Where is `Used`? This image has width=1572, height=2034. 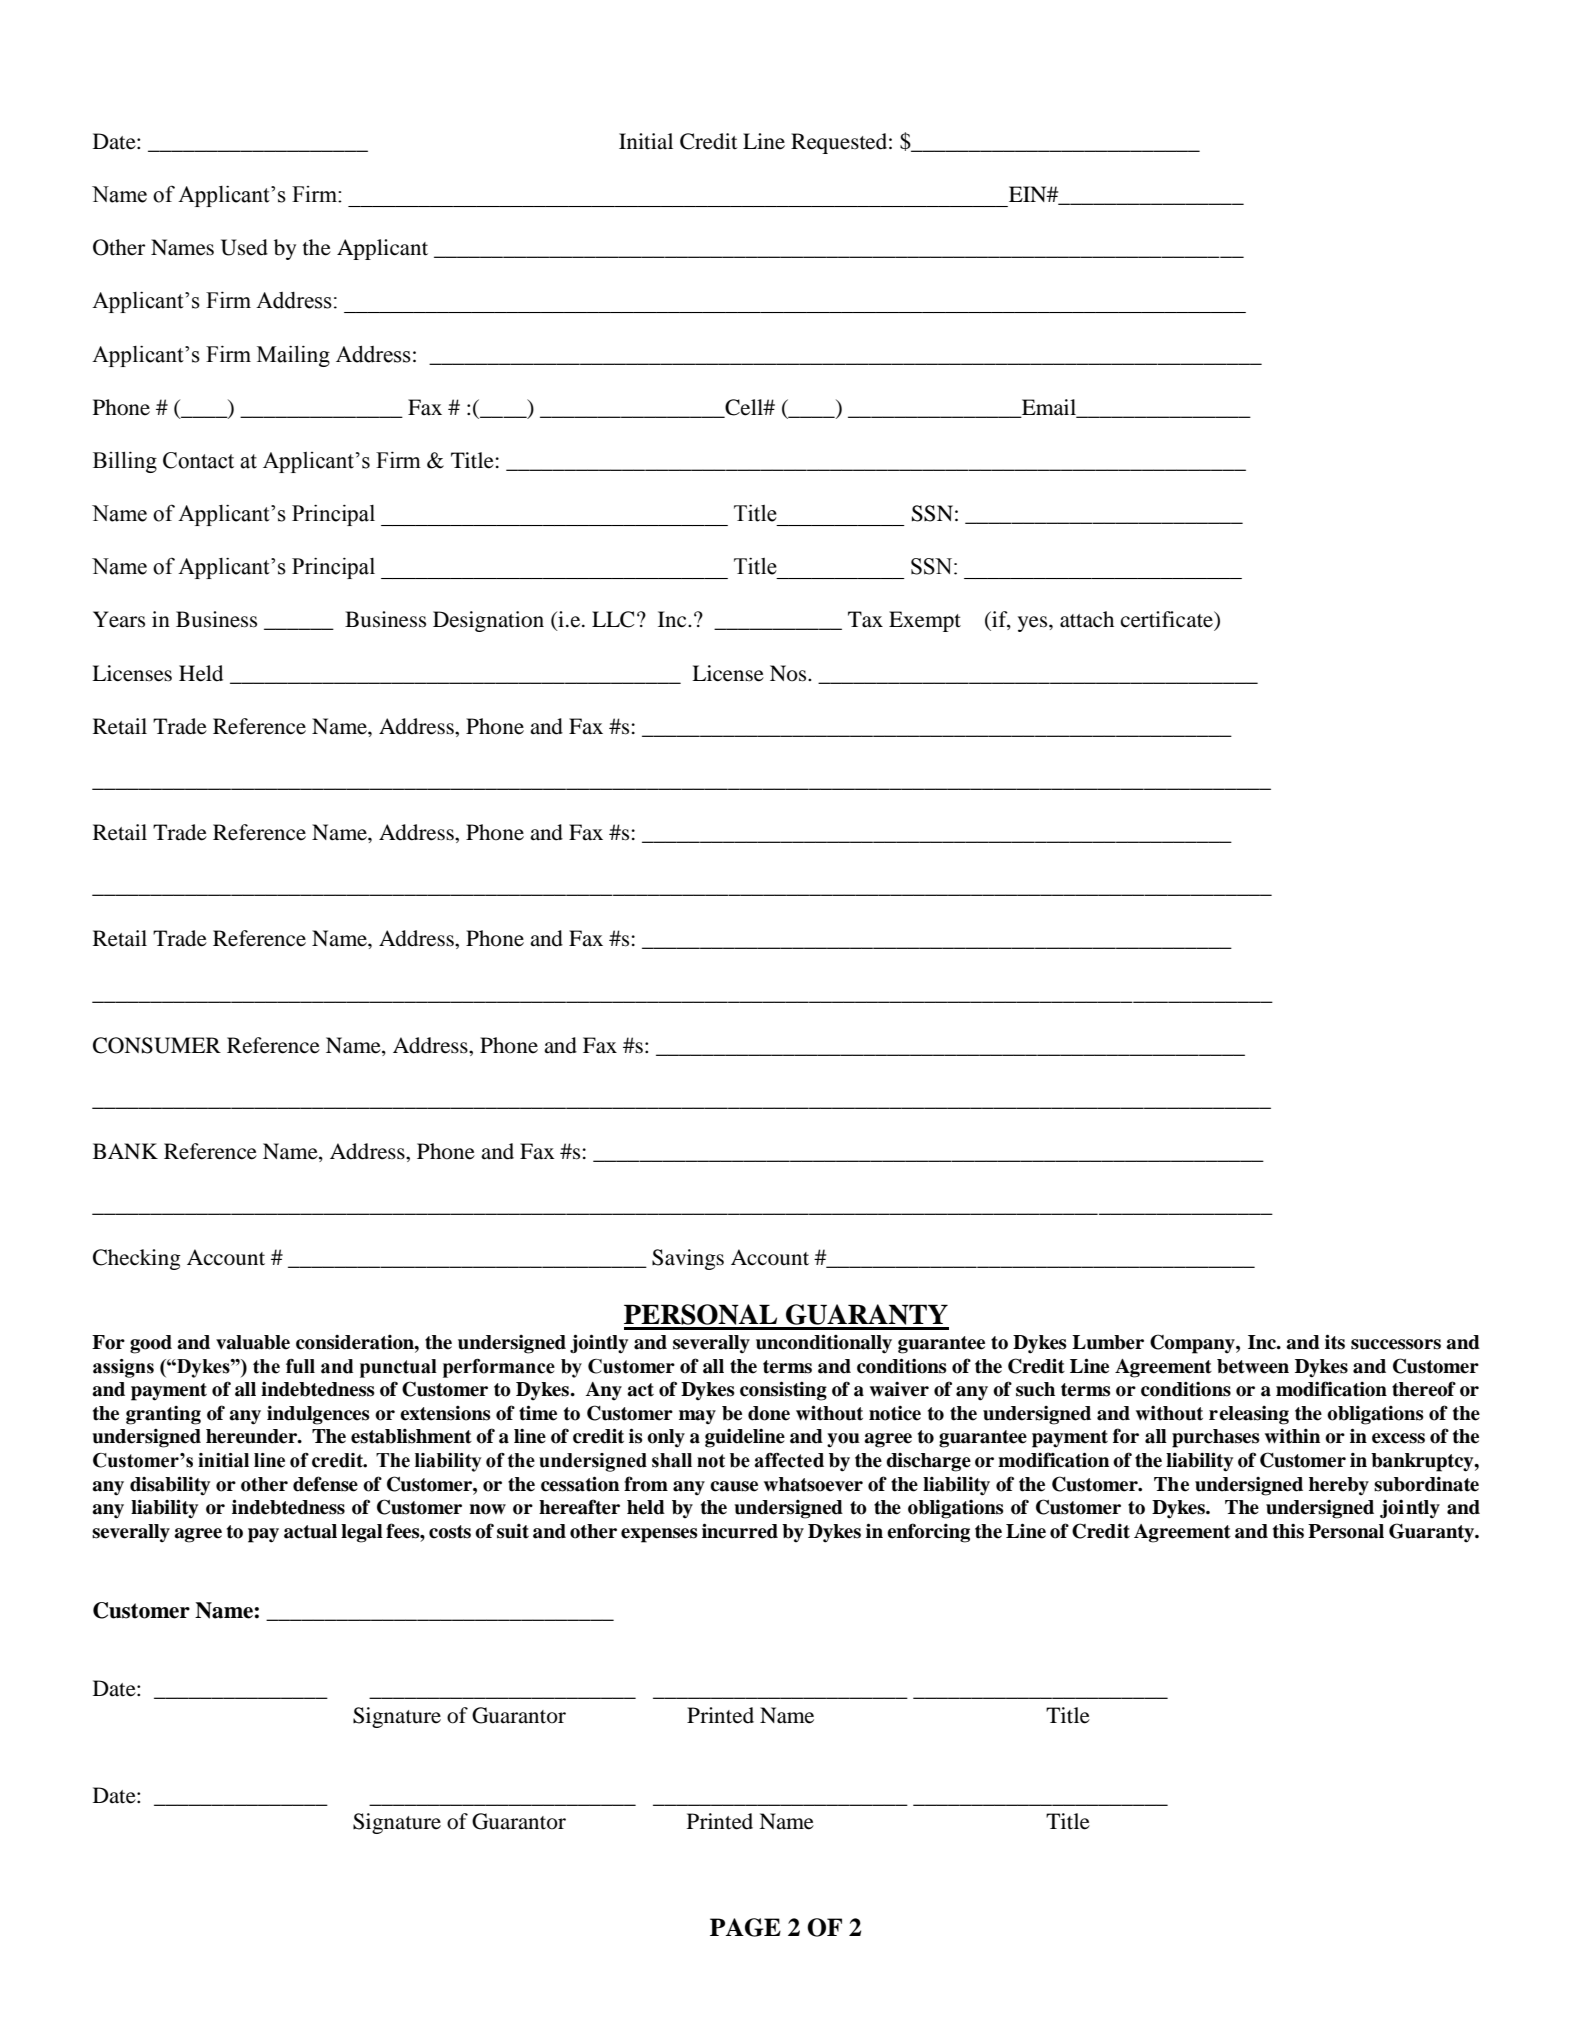 Used is located at coordinates (244, 247).
